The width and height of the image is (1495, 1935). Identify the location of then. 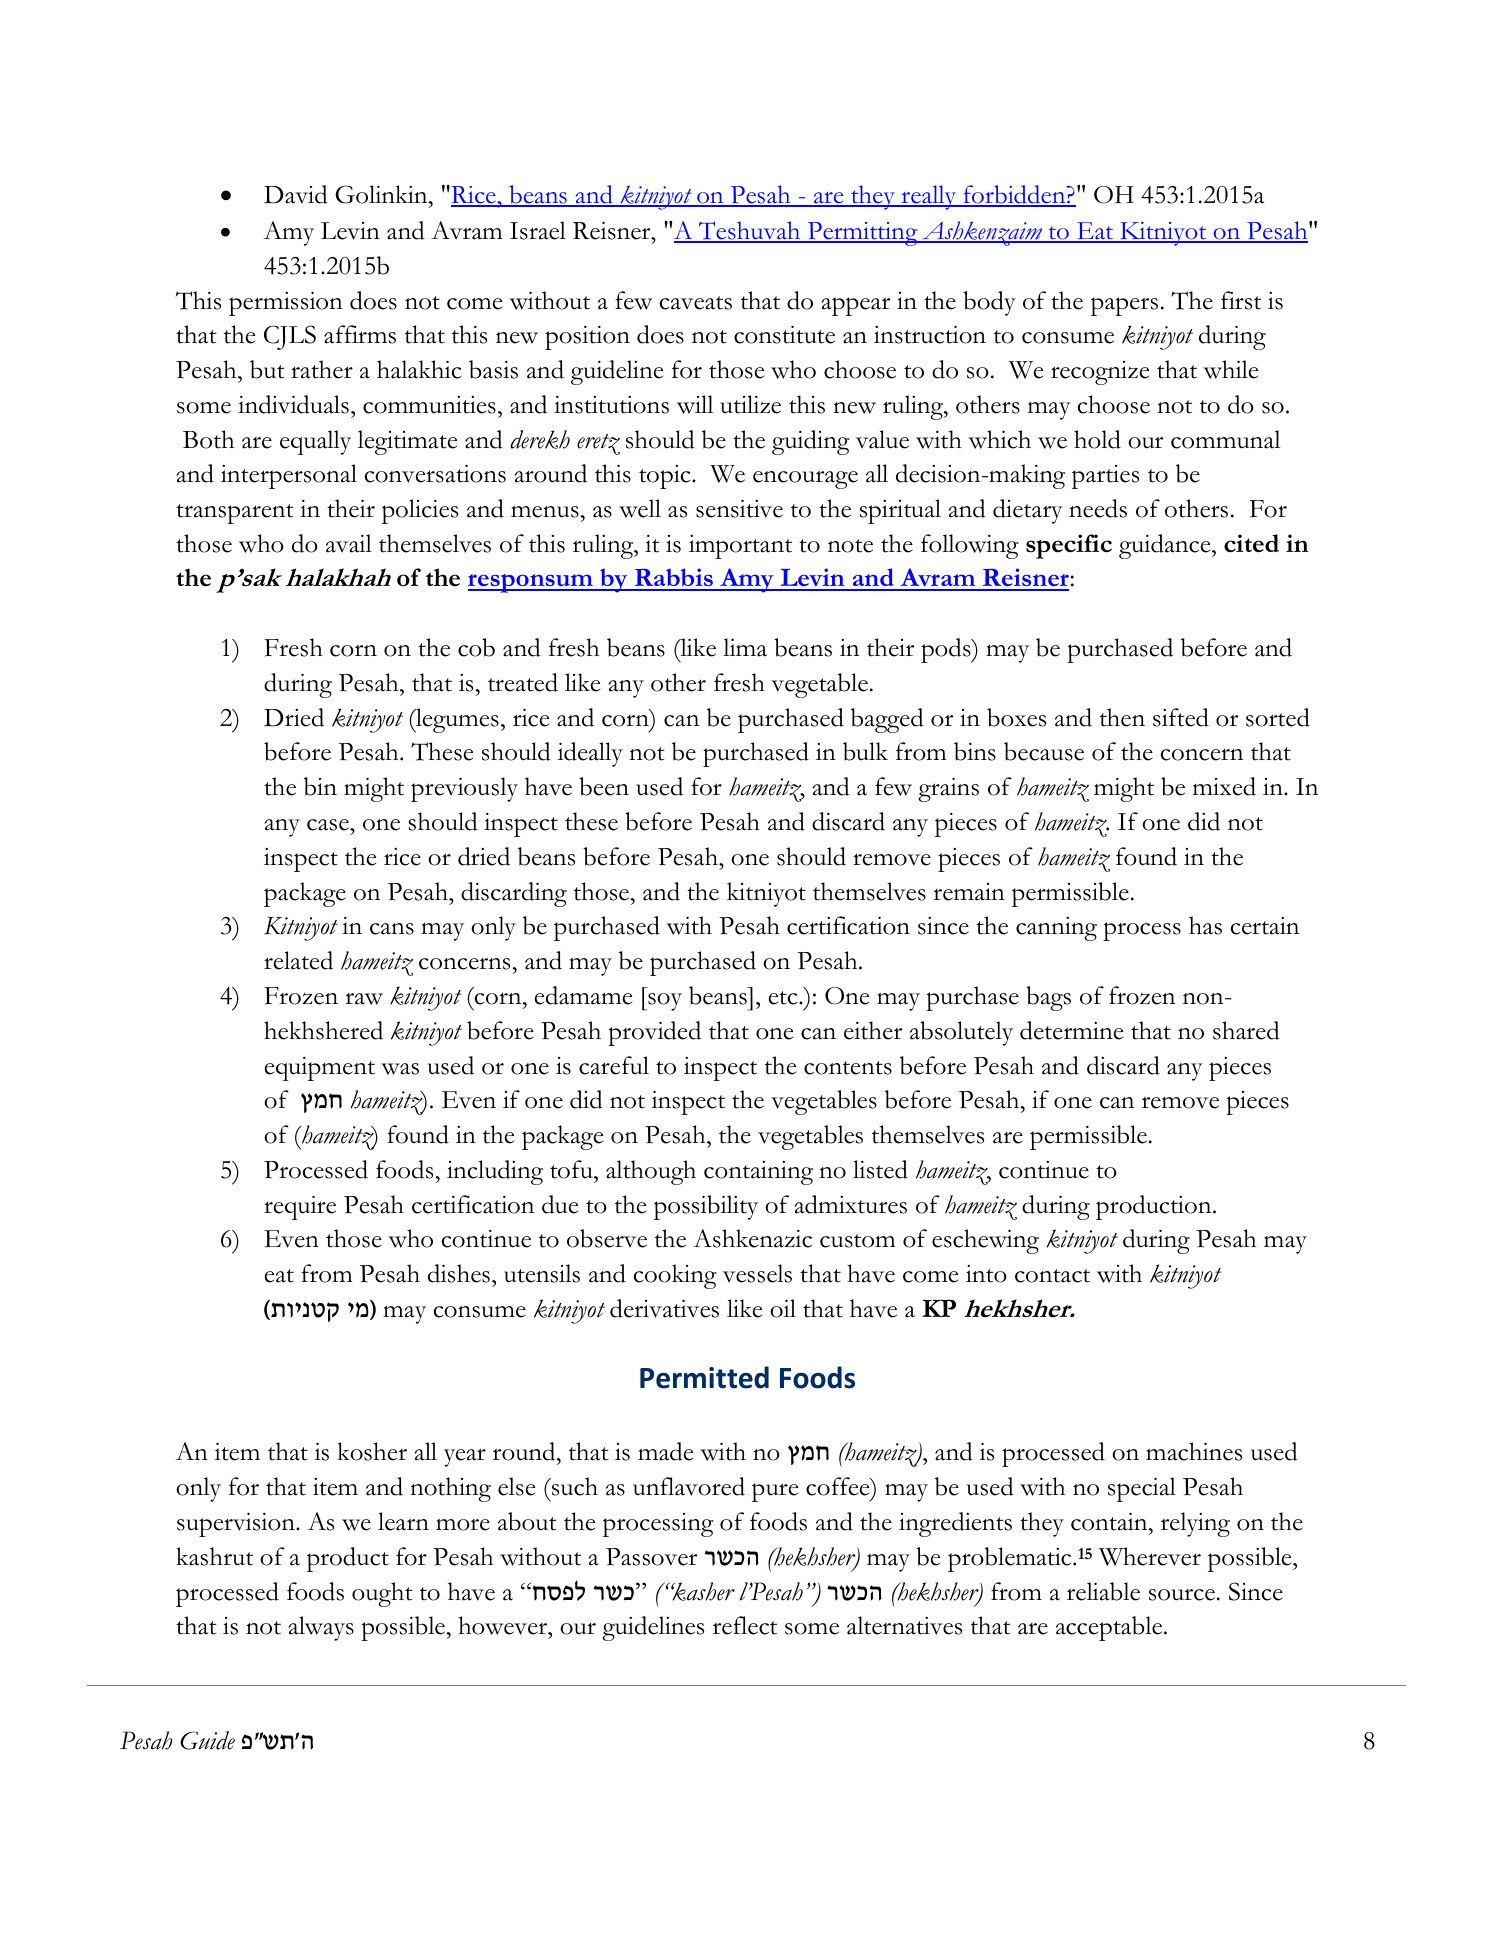
(1122, 717).
